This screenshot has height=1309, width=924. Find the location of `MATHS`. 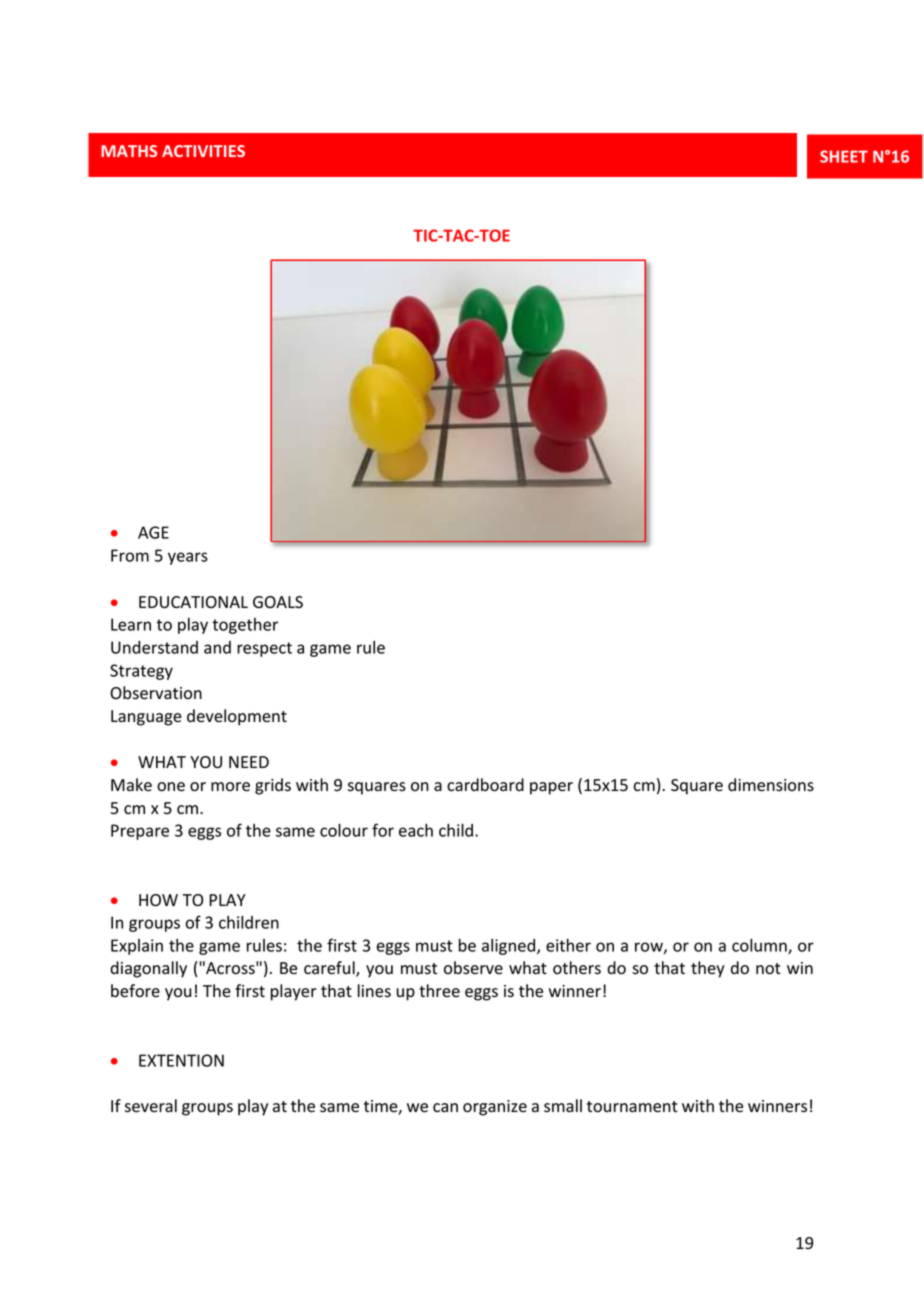

MATHS is located at coordinates (129, 151).
